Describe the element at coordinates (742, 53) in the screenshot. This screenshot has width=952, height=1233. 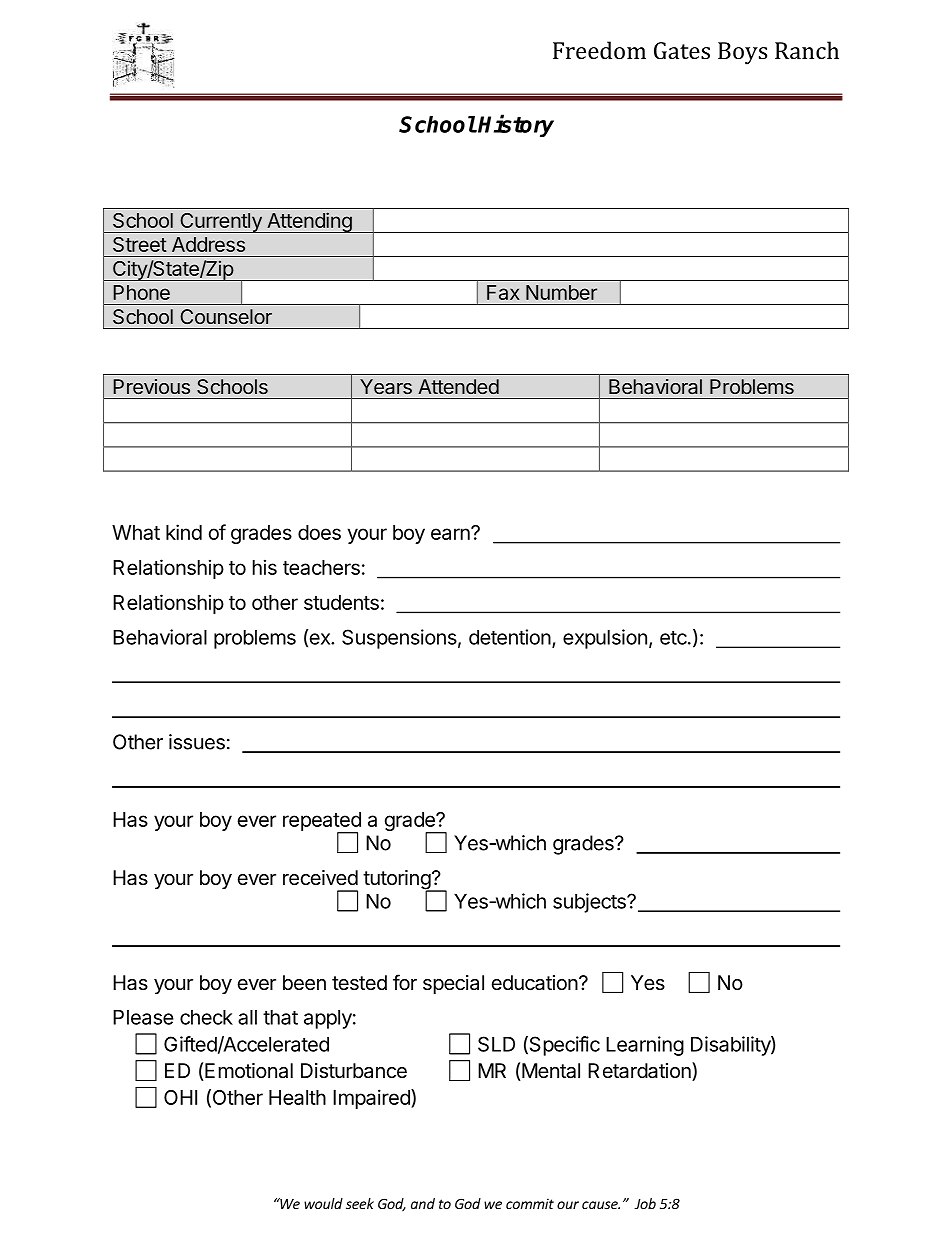
I see `Boys` at that location.
